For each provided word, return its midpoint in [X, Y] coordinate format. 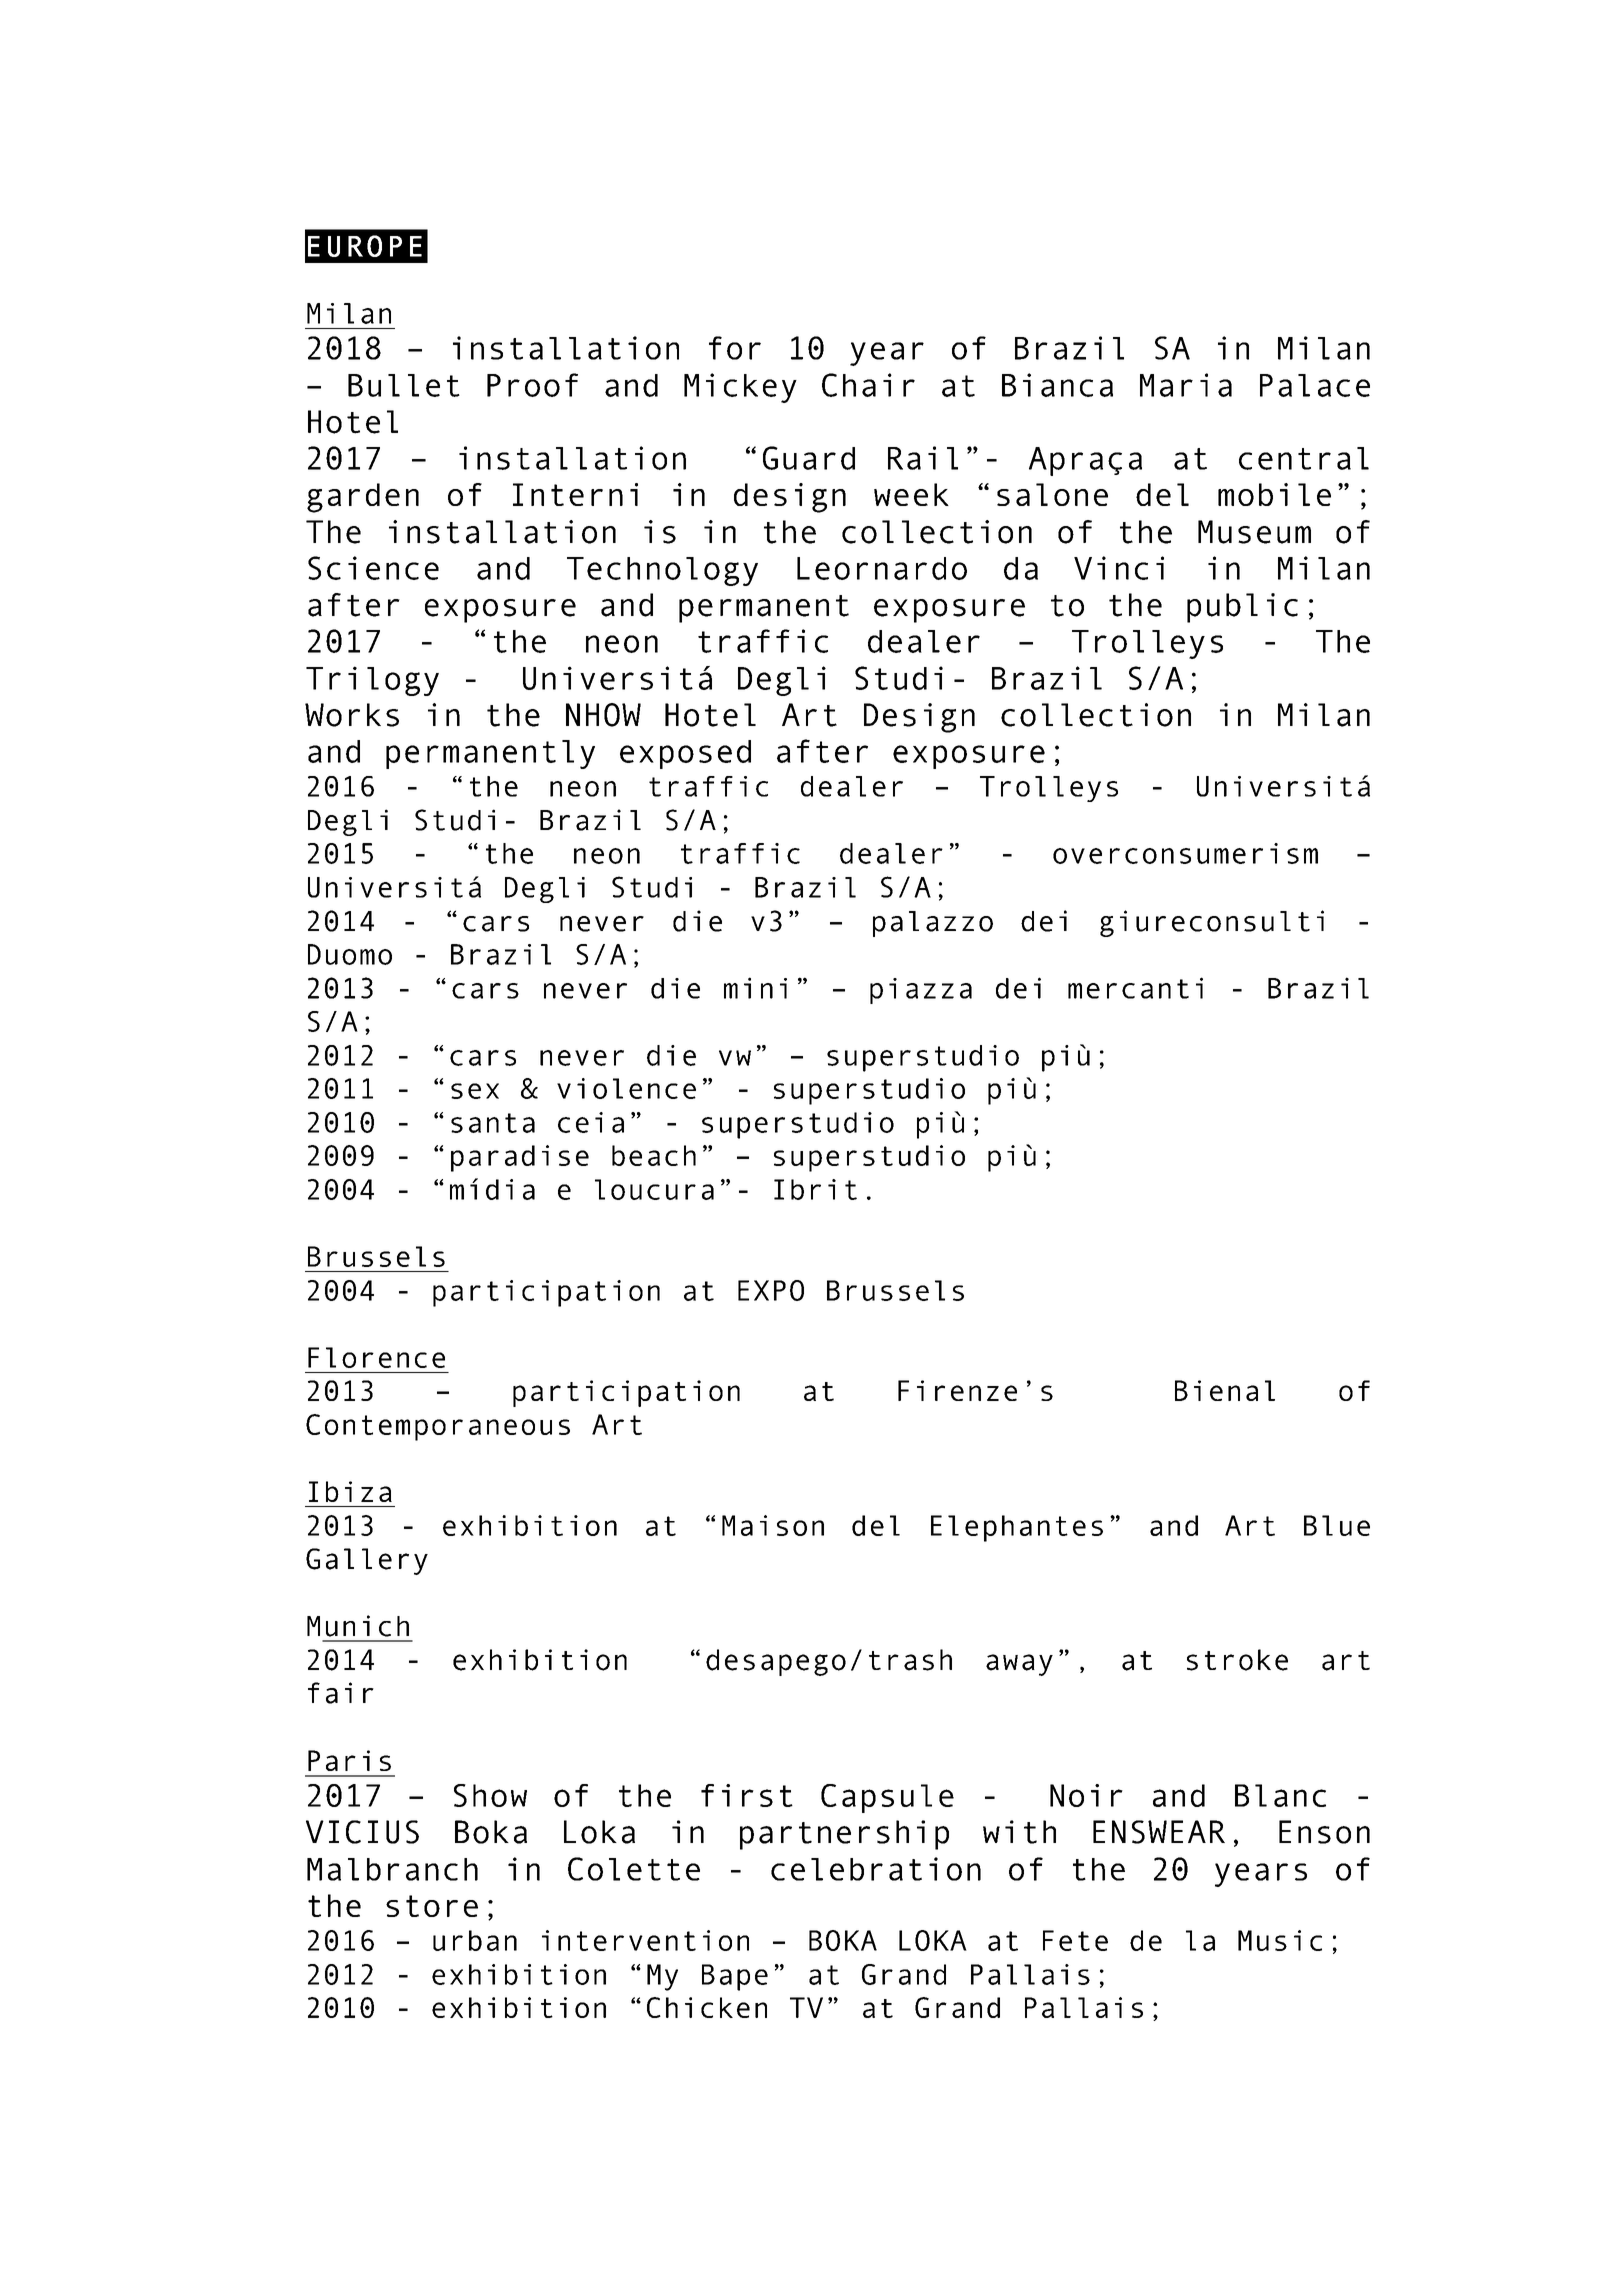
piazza [921, 991]
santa [493, 1123]
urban [475, 1940]
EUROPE [365, 246]
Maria [1186, 385]
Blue [1337, 1525]
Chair [868, 385]
